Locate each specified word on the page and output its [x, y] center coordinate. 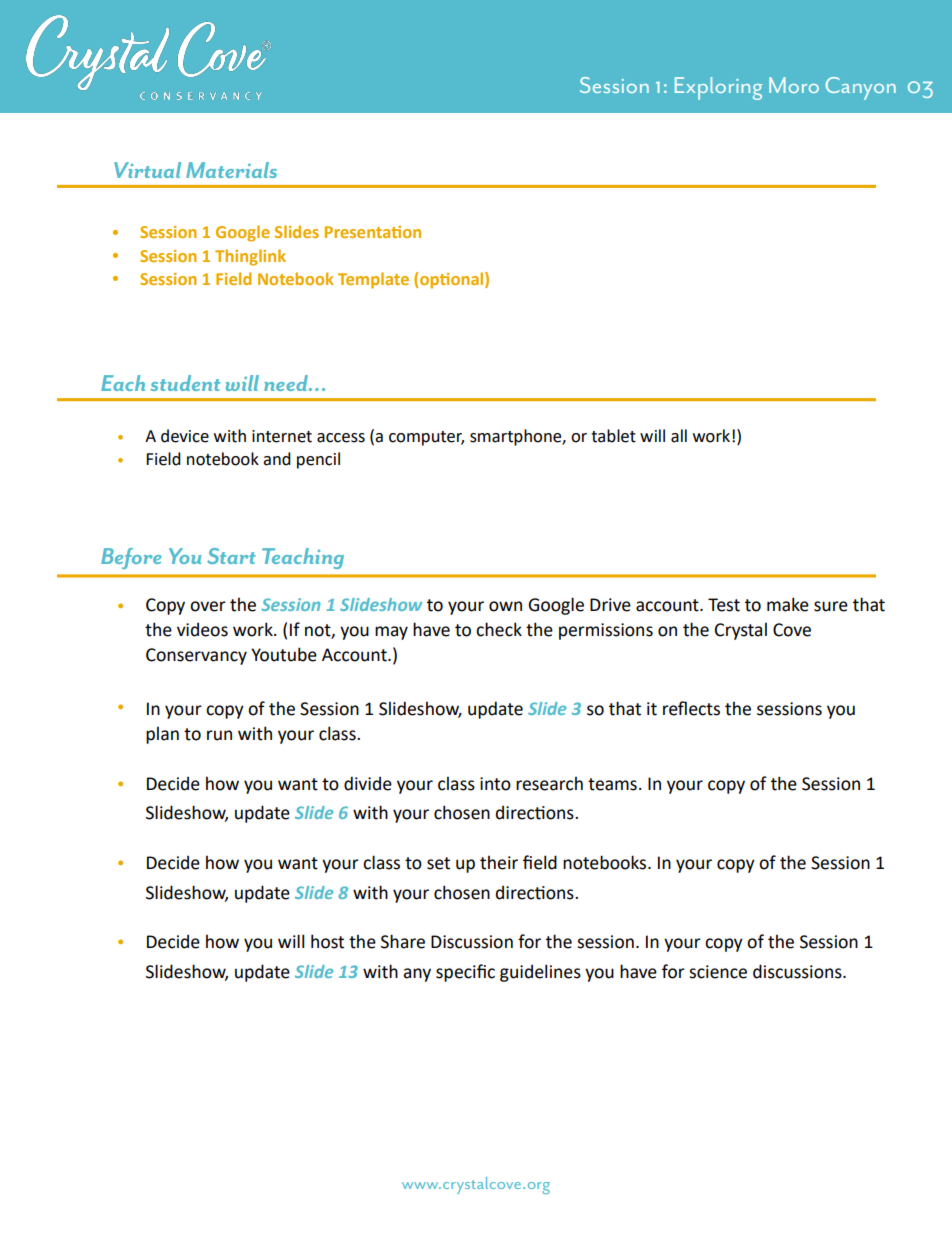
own [505, 606]
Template [373, 280]
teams [612, 784]
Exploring [718, 88]
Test [724, 605]
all [679, 436]
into [495, 784]
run [219, 735]
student [185, 383]
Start [232, 556]
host [327, 941]
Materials [231, 170]
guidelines [540, 973]
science [718, 972]
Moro [794, 85]
